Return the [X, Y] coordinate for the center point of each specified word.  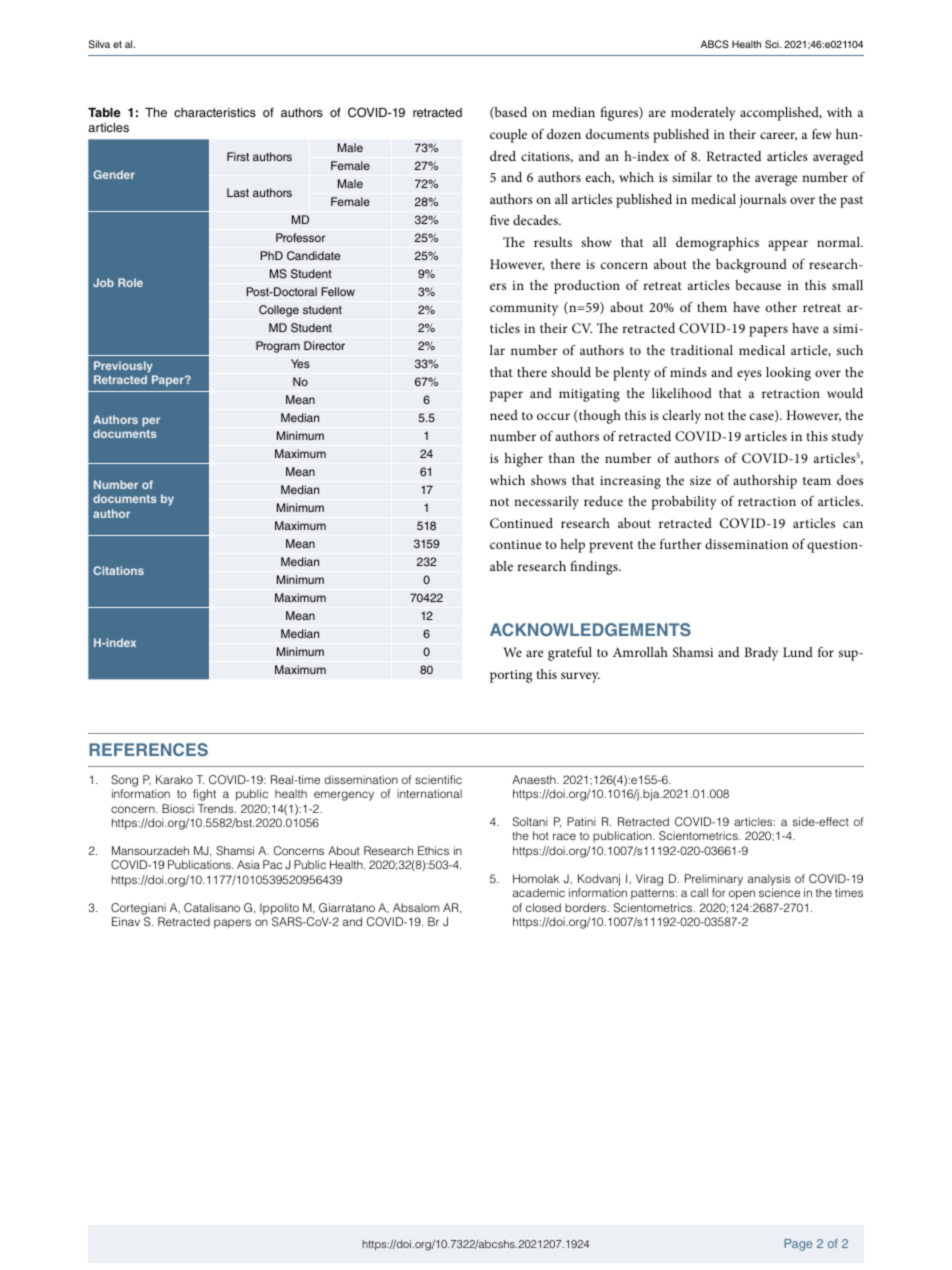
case [763, 417]
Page [798, 1245]
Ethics [433, 850]
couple [508, 136]
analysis [769, 880]
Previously [123, 367]
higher [523, 460]
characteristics [215, 112]
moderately [703, 114]
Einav [126, 921]
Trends [217, 808]
